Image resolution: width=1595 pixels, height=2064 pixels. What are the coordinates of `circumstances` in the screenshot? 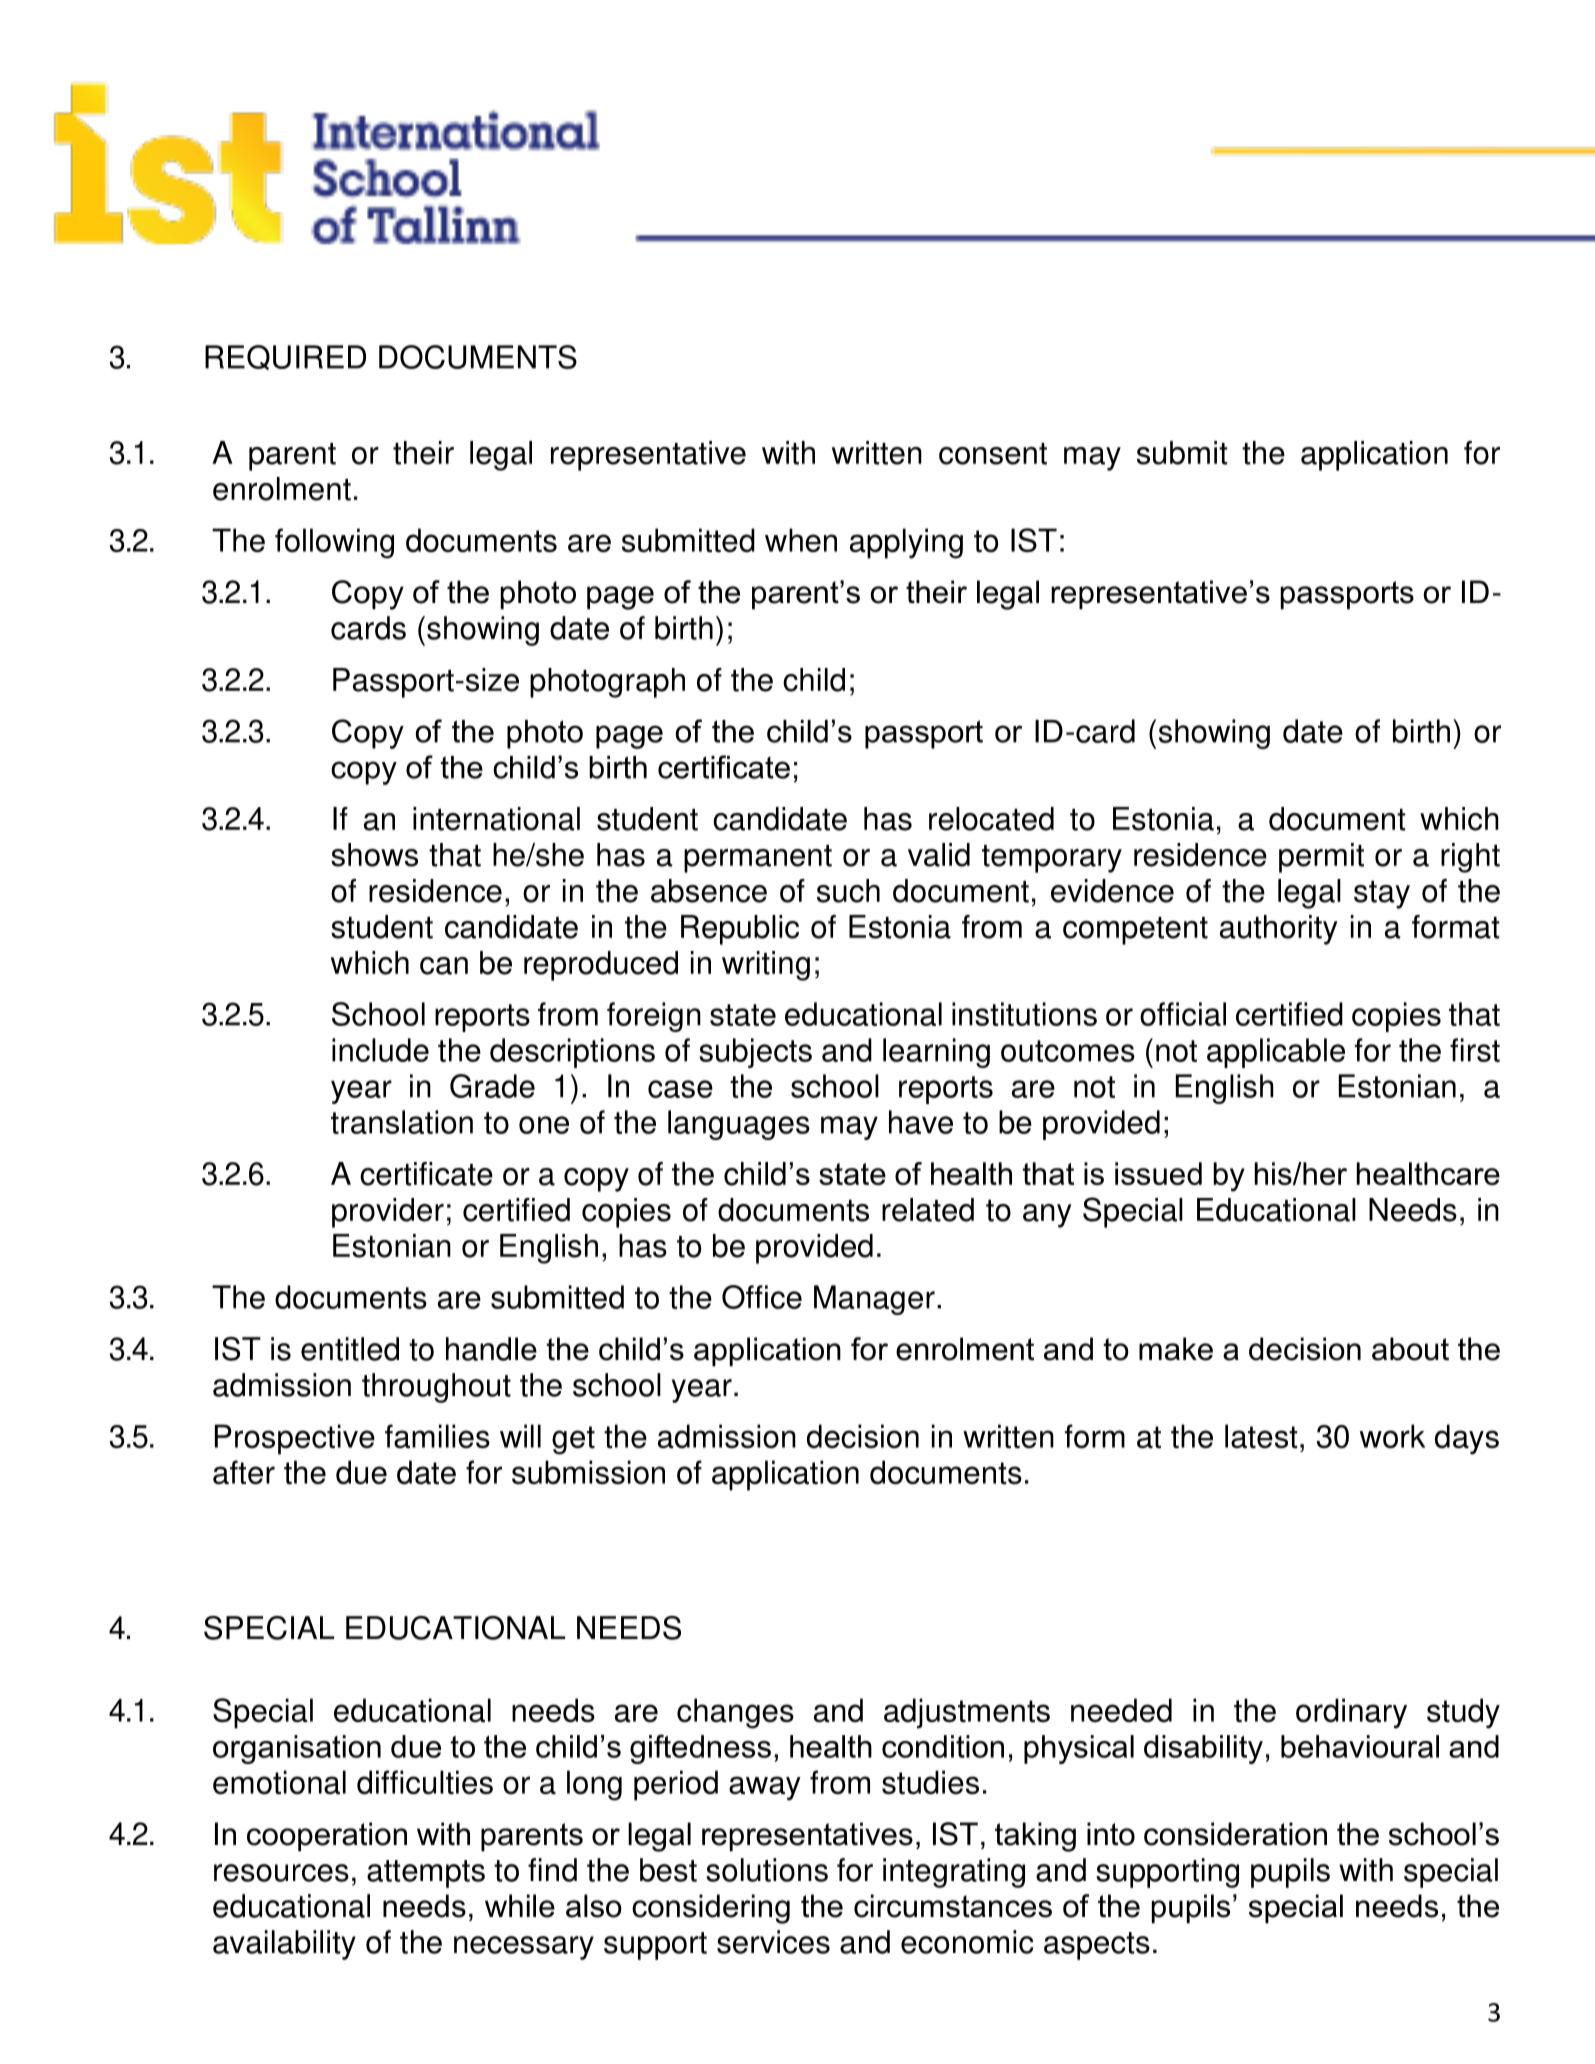 It's located at (953, 1906).
